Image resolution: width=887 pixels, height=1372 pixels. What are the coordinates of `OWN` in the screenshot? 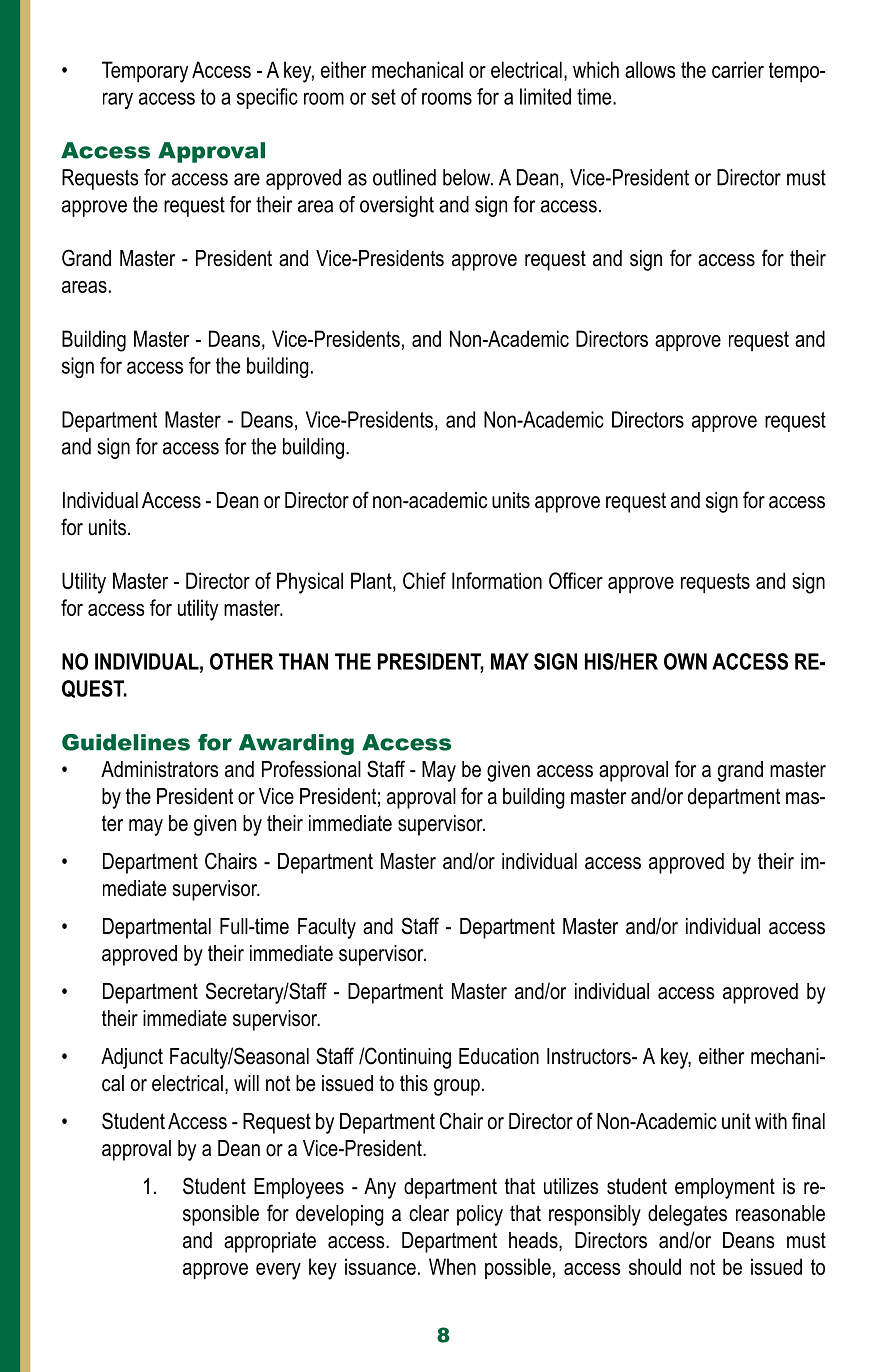 It's located at (685, 661).
